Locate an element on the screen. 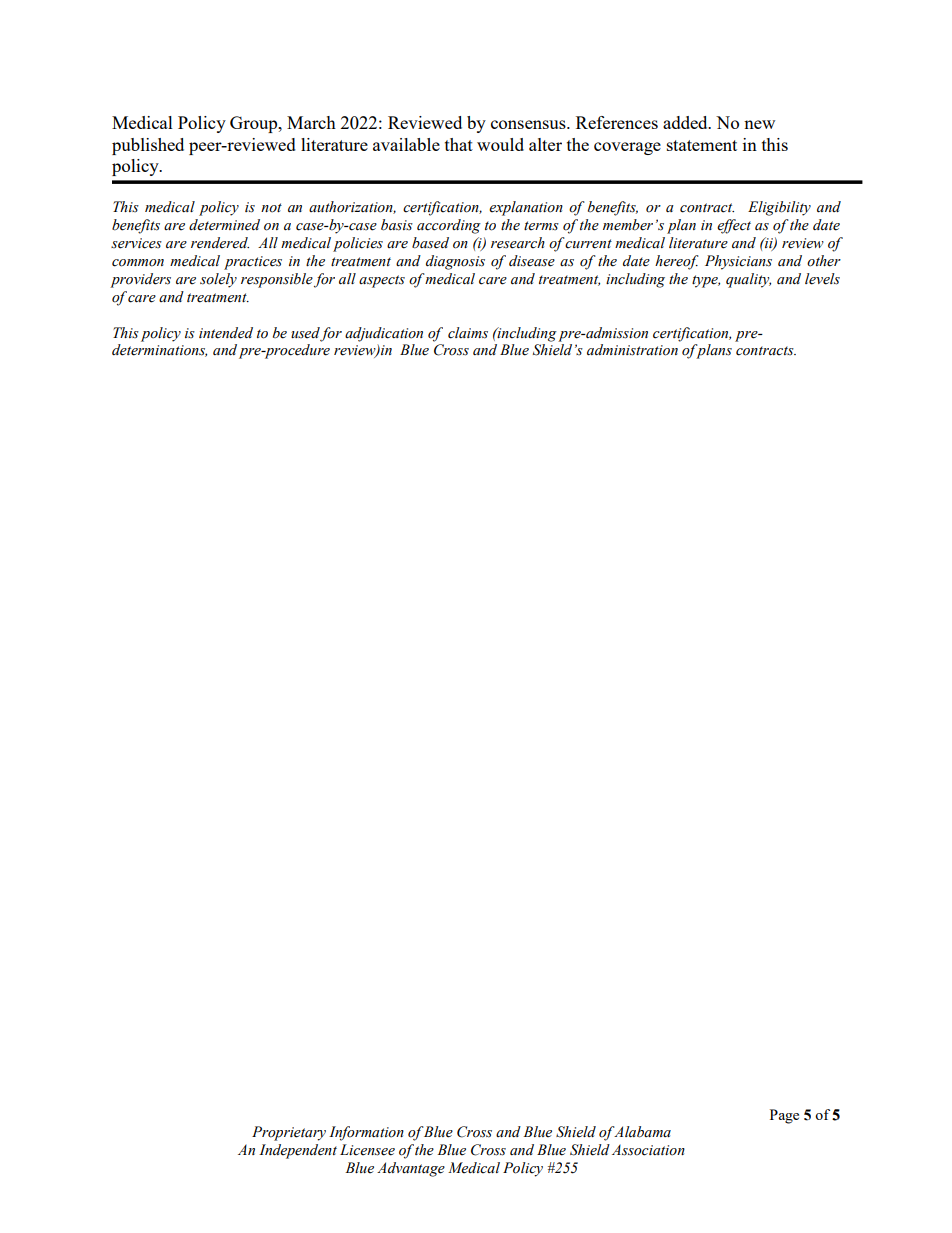  quality is located at coordinates (748, 280).
